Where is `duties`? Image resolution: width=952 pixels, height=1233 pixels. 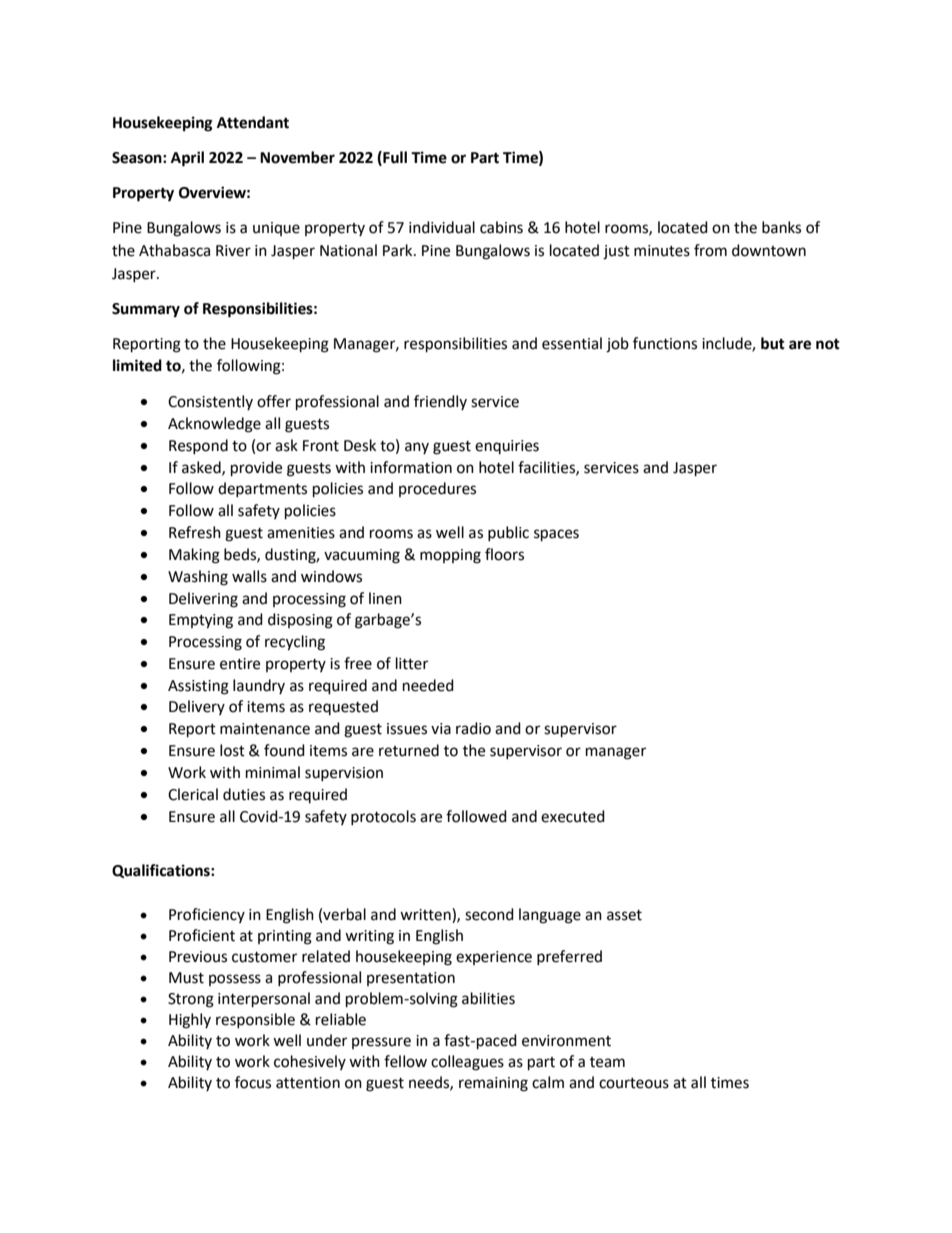 duties is located at coordinates (244, 794).
